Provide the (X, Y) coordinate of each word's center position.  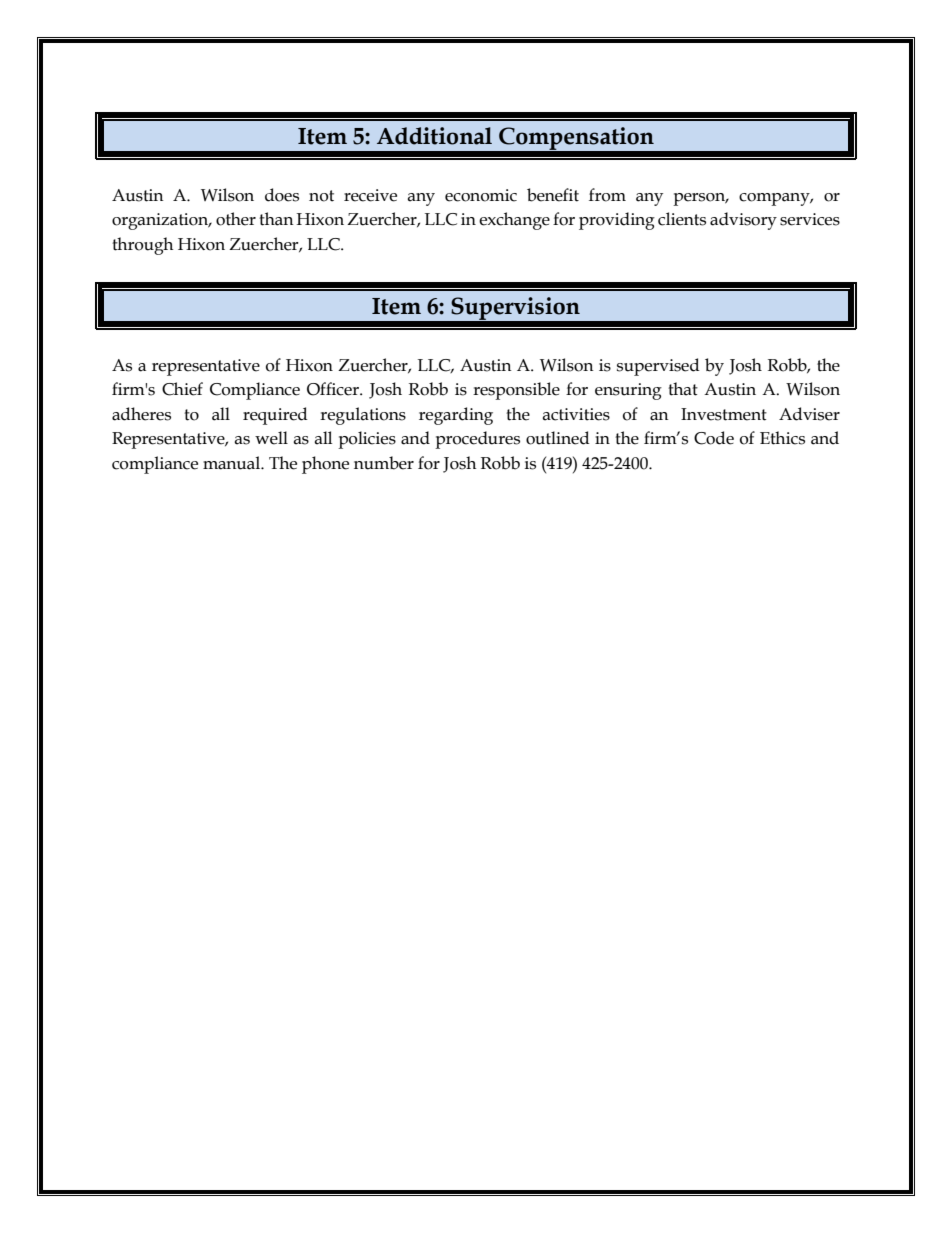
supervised (658, 367)
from (607, 195)
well (271, 438)
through (142, 246)
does (282, 195)
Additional (434, 136)
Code (714, 438)
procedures (477, 440)
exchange (514, 221)
